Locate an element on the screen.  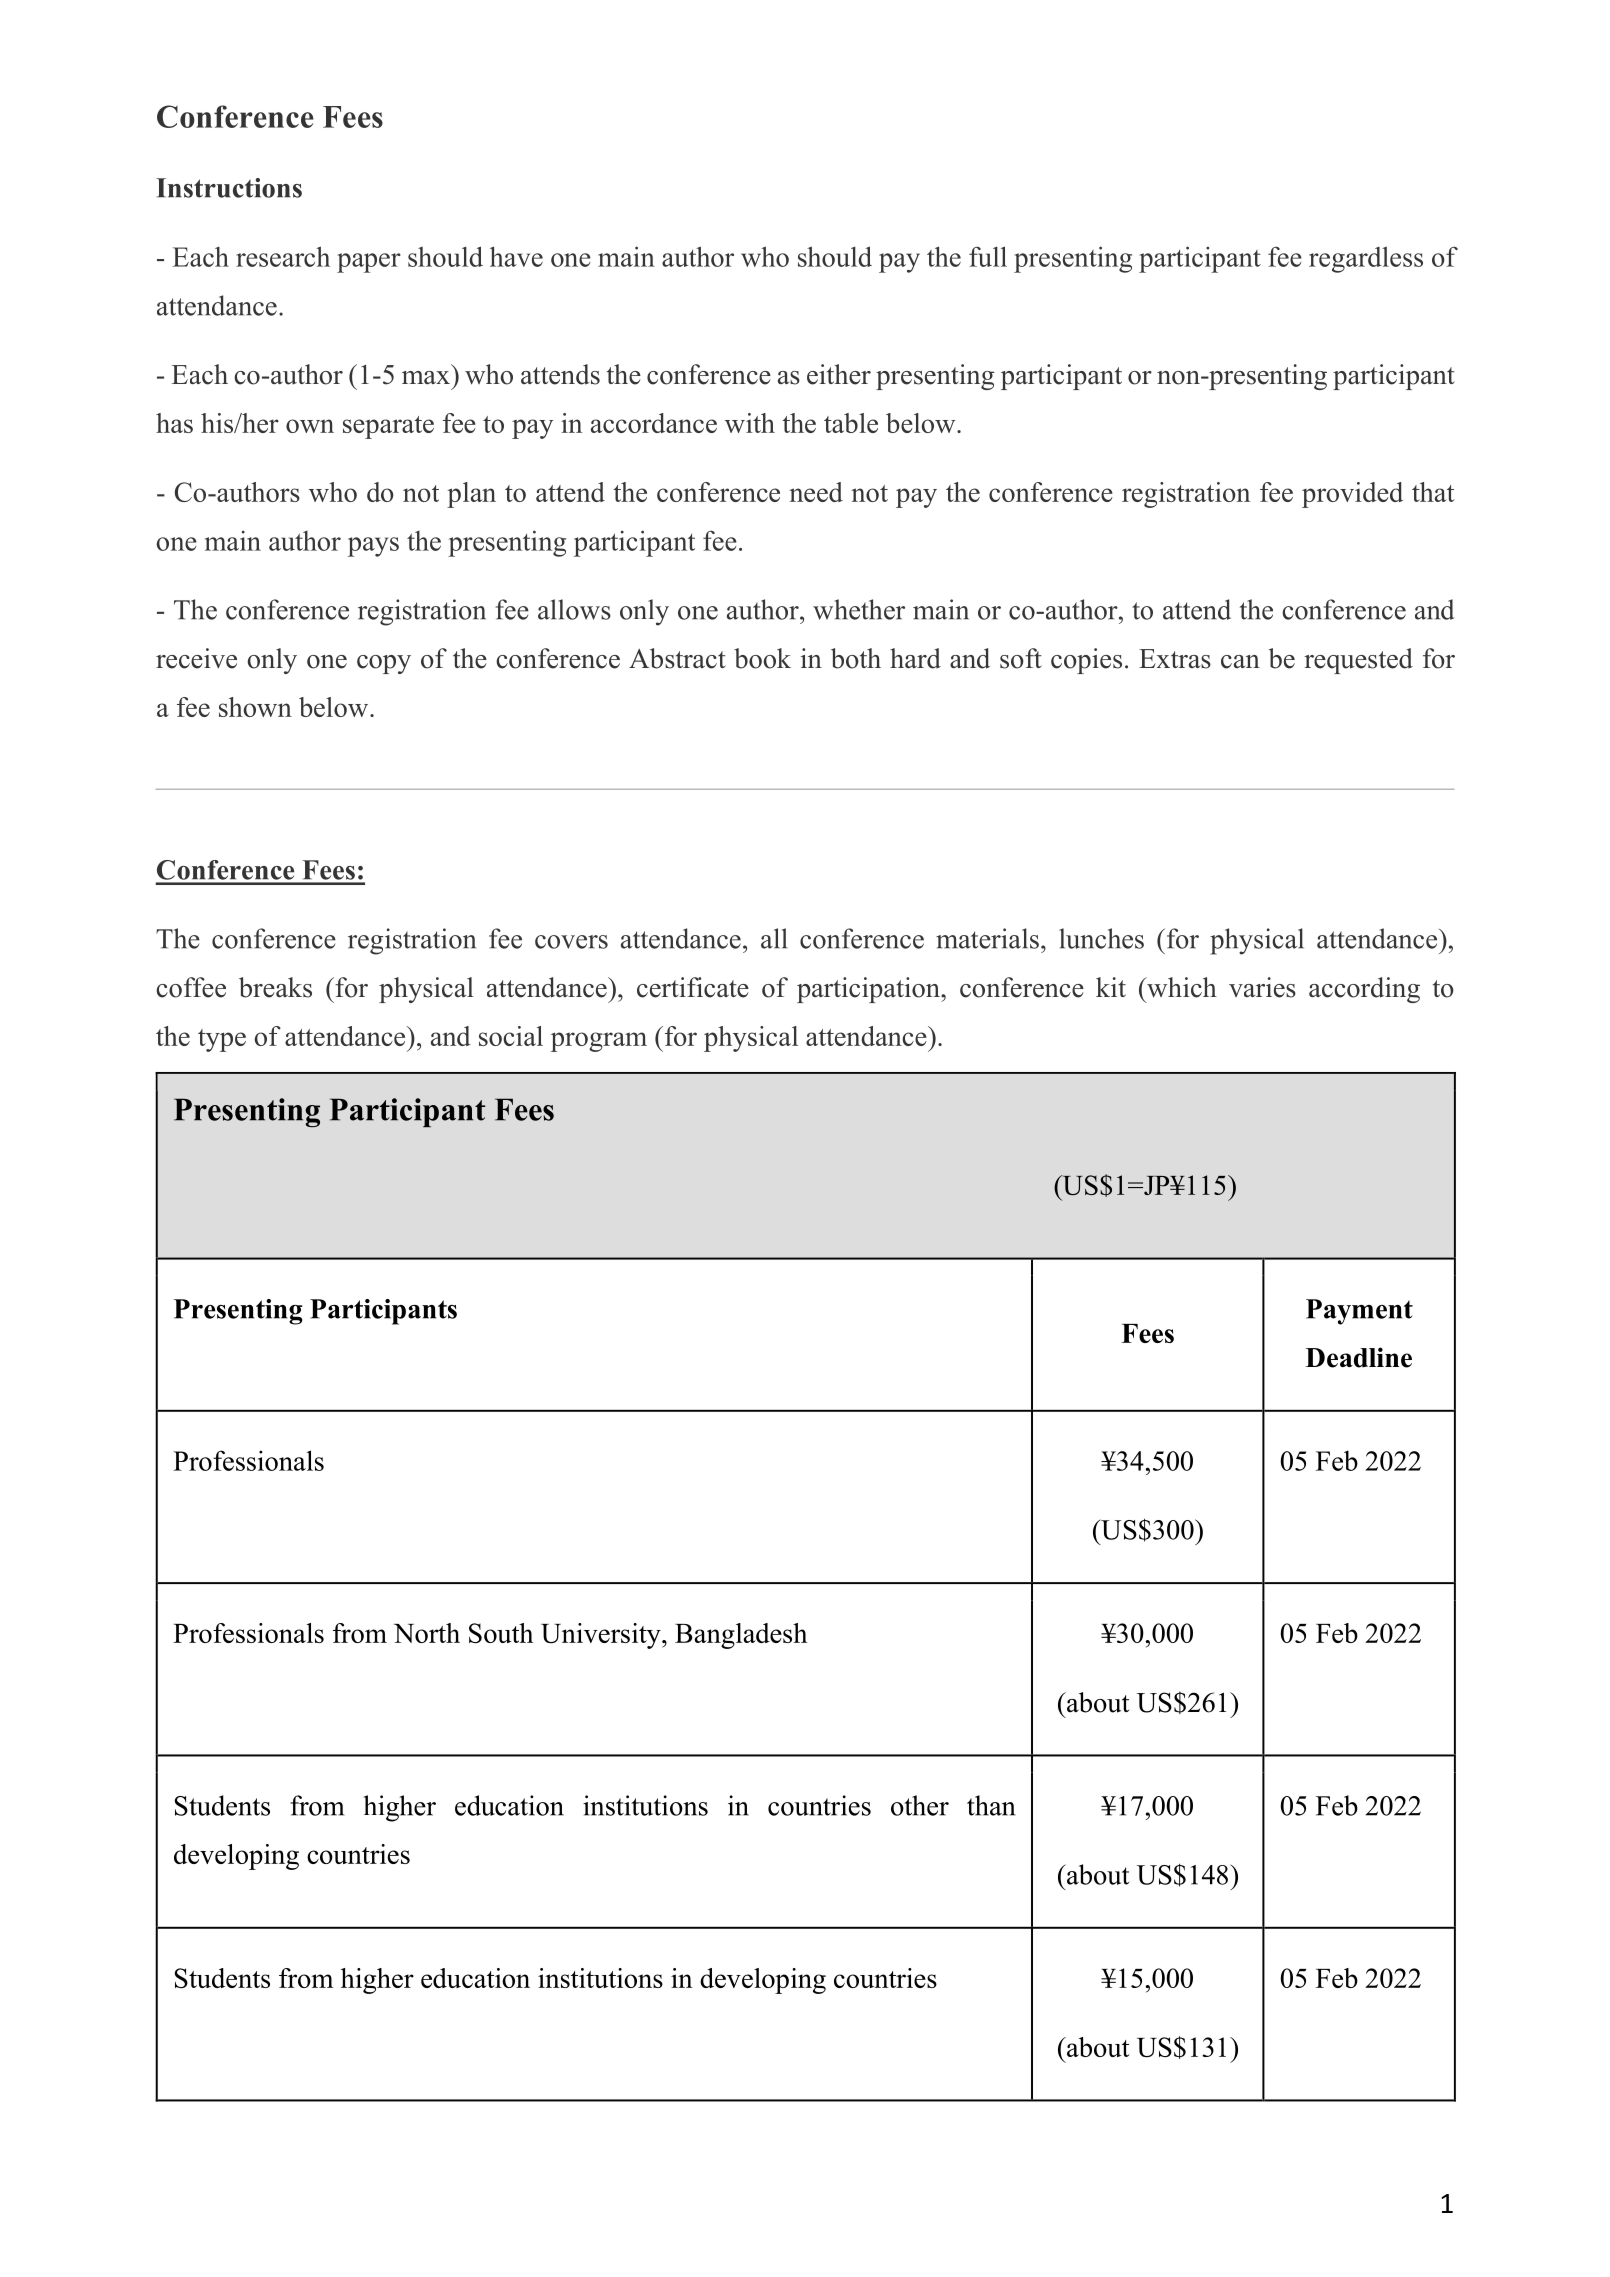
research is located at coordinates (283, 256).
